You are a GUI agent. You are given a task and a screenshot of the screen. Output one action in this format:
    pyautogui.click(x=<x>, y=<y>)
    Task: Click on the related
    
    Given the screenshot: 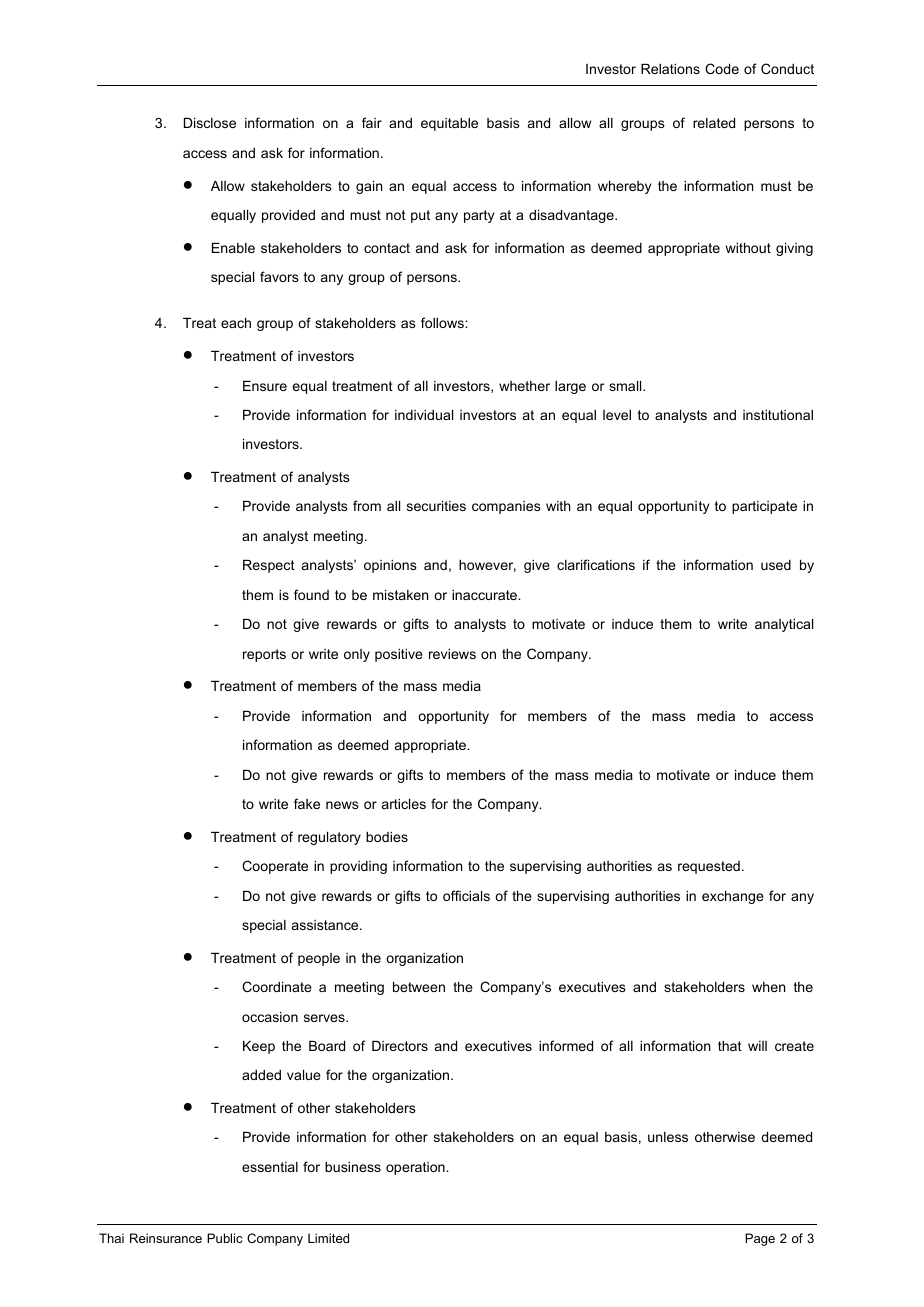 What is the action you would take?
    pyautogui.click(x=714, y=123)
